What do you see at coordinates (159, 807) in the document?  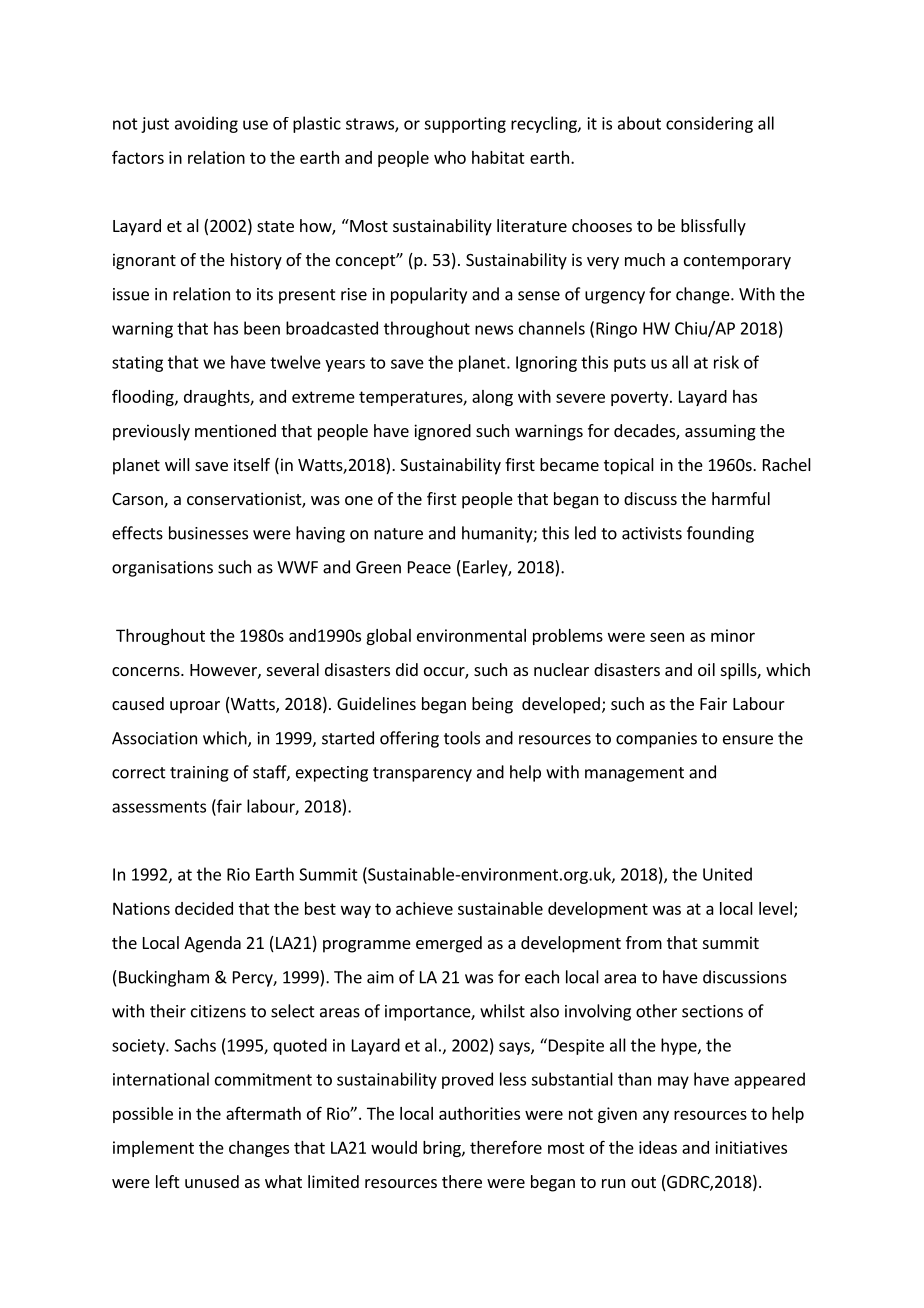 I see `assessments` at bounding box center [159, 807].
